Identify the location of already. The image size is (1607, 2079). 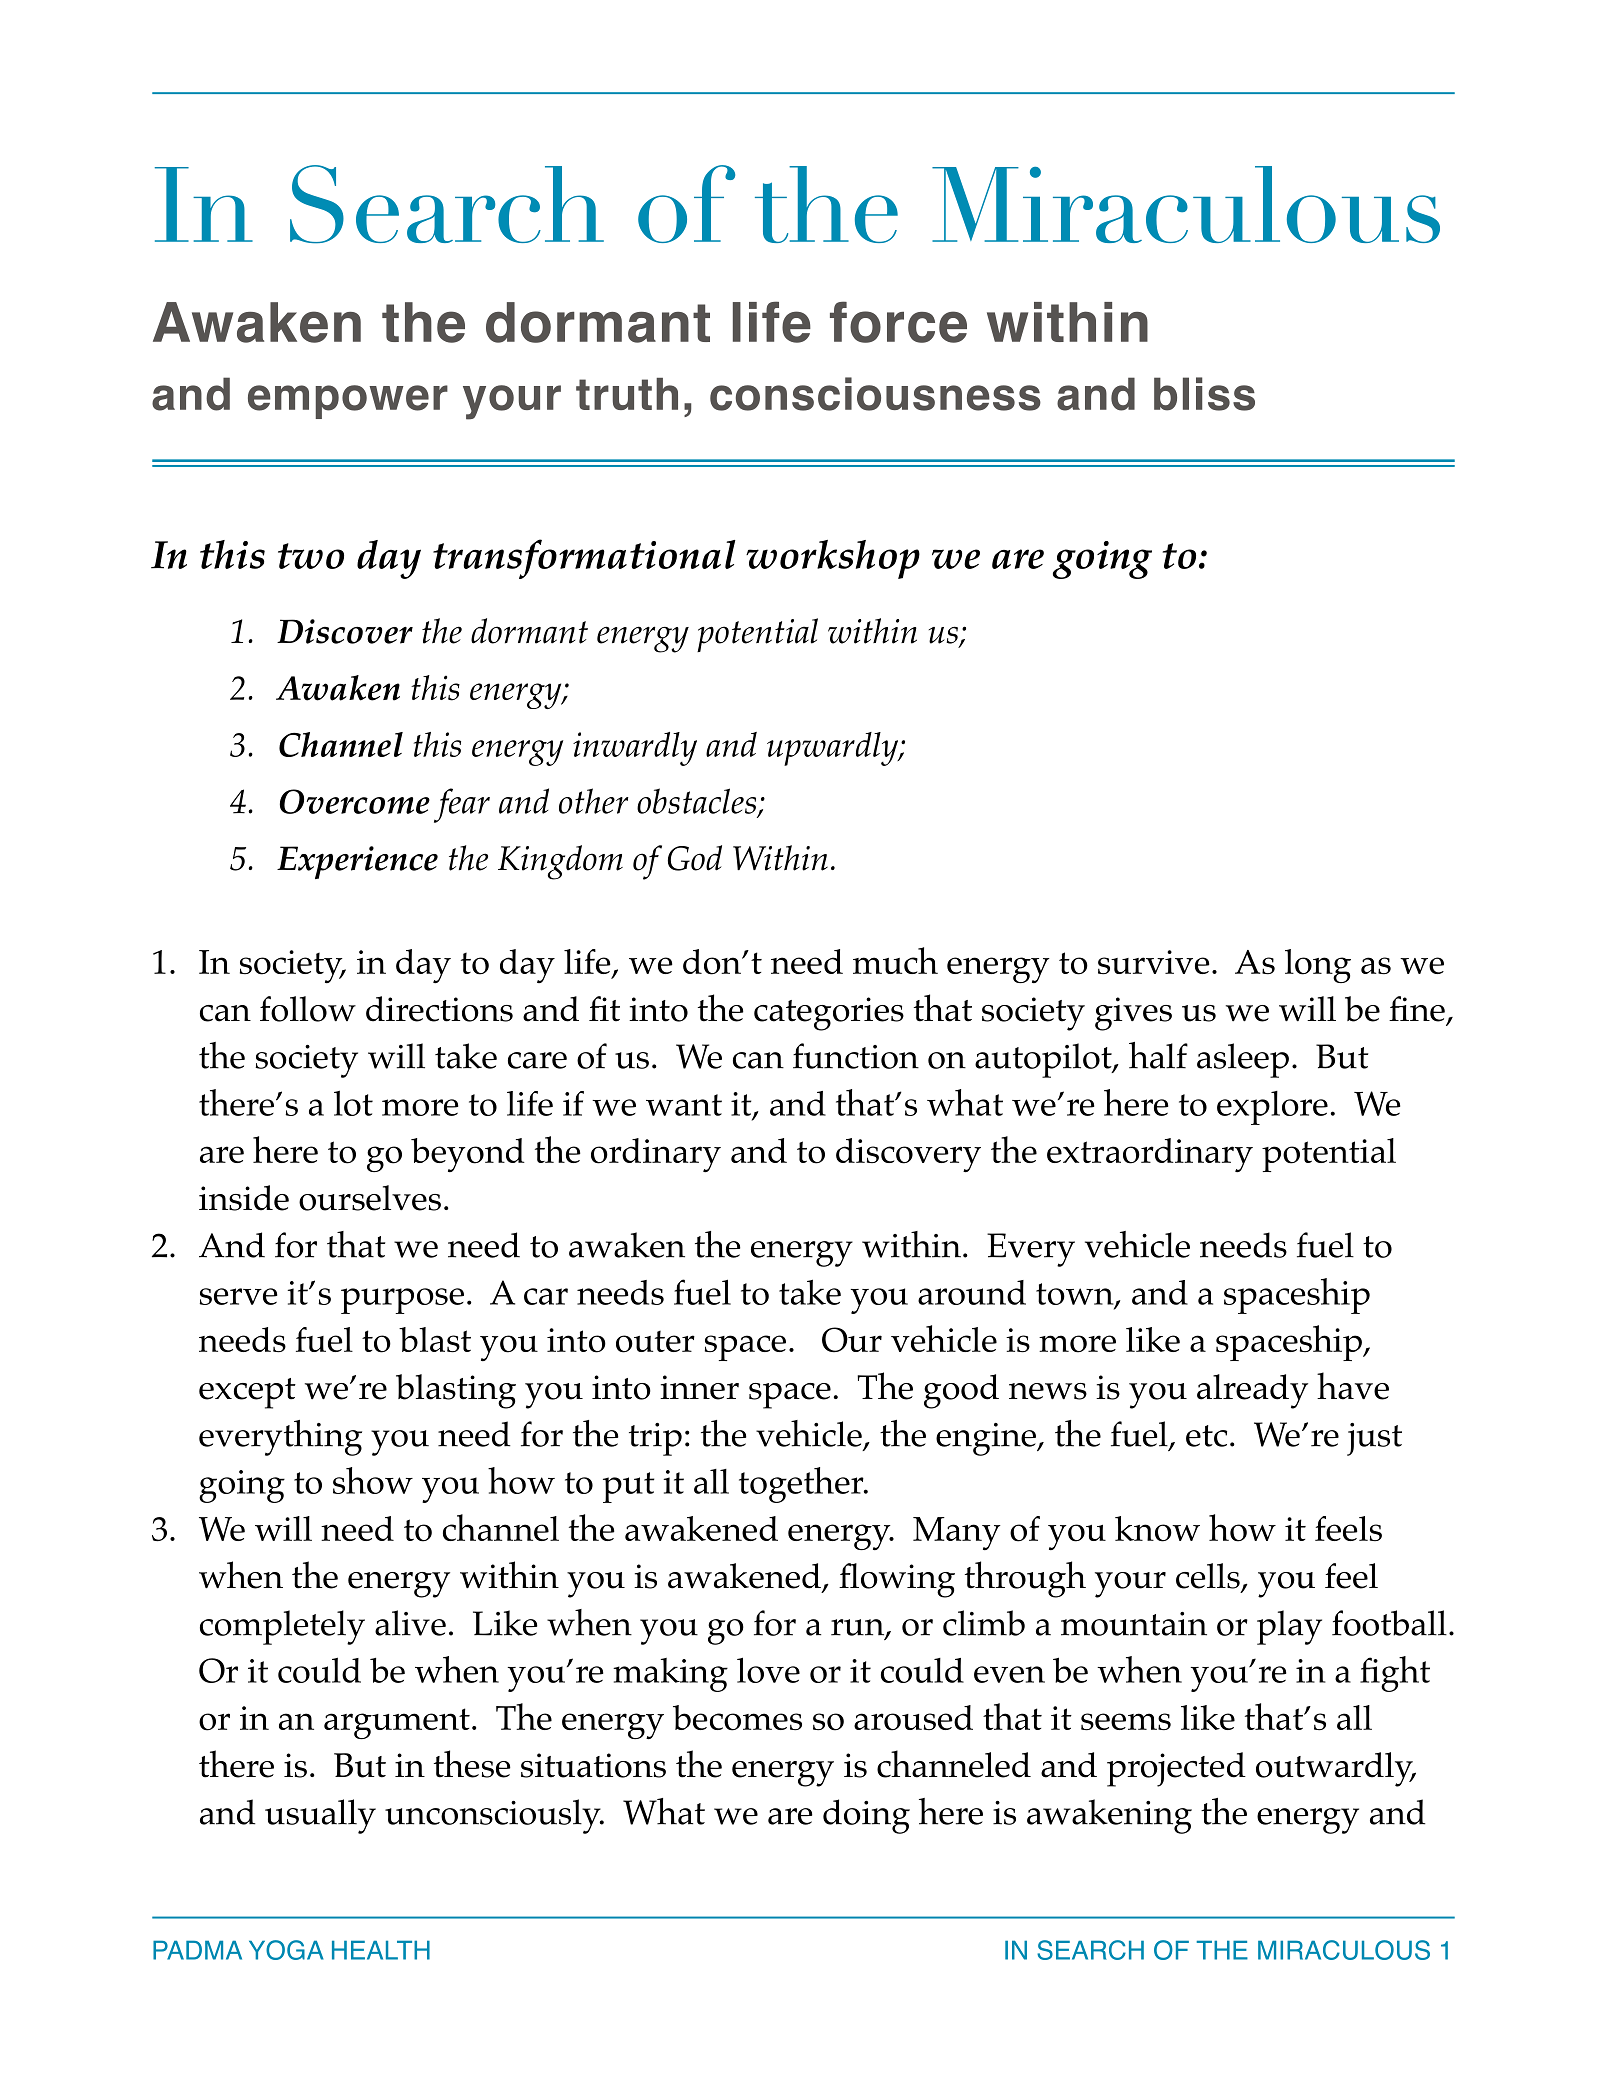
(1252, 1391).
